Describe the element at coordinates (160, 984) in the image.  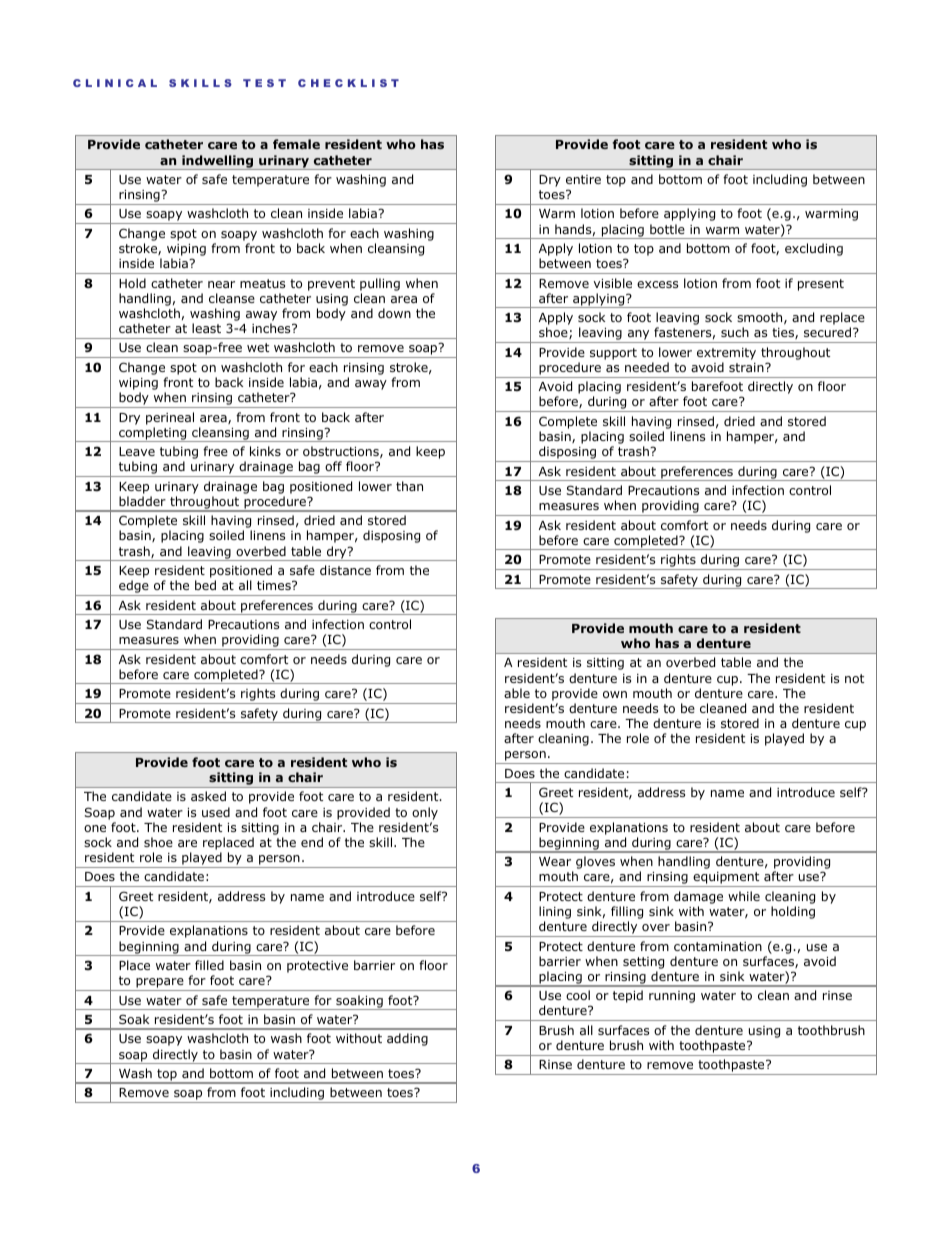
I see `prepare` at that location.
